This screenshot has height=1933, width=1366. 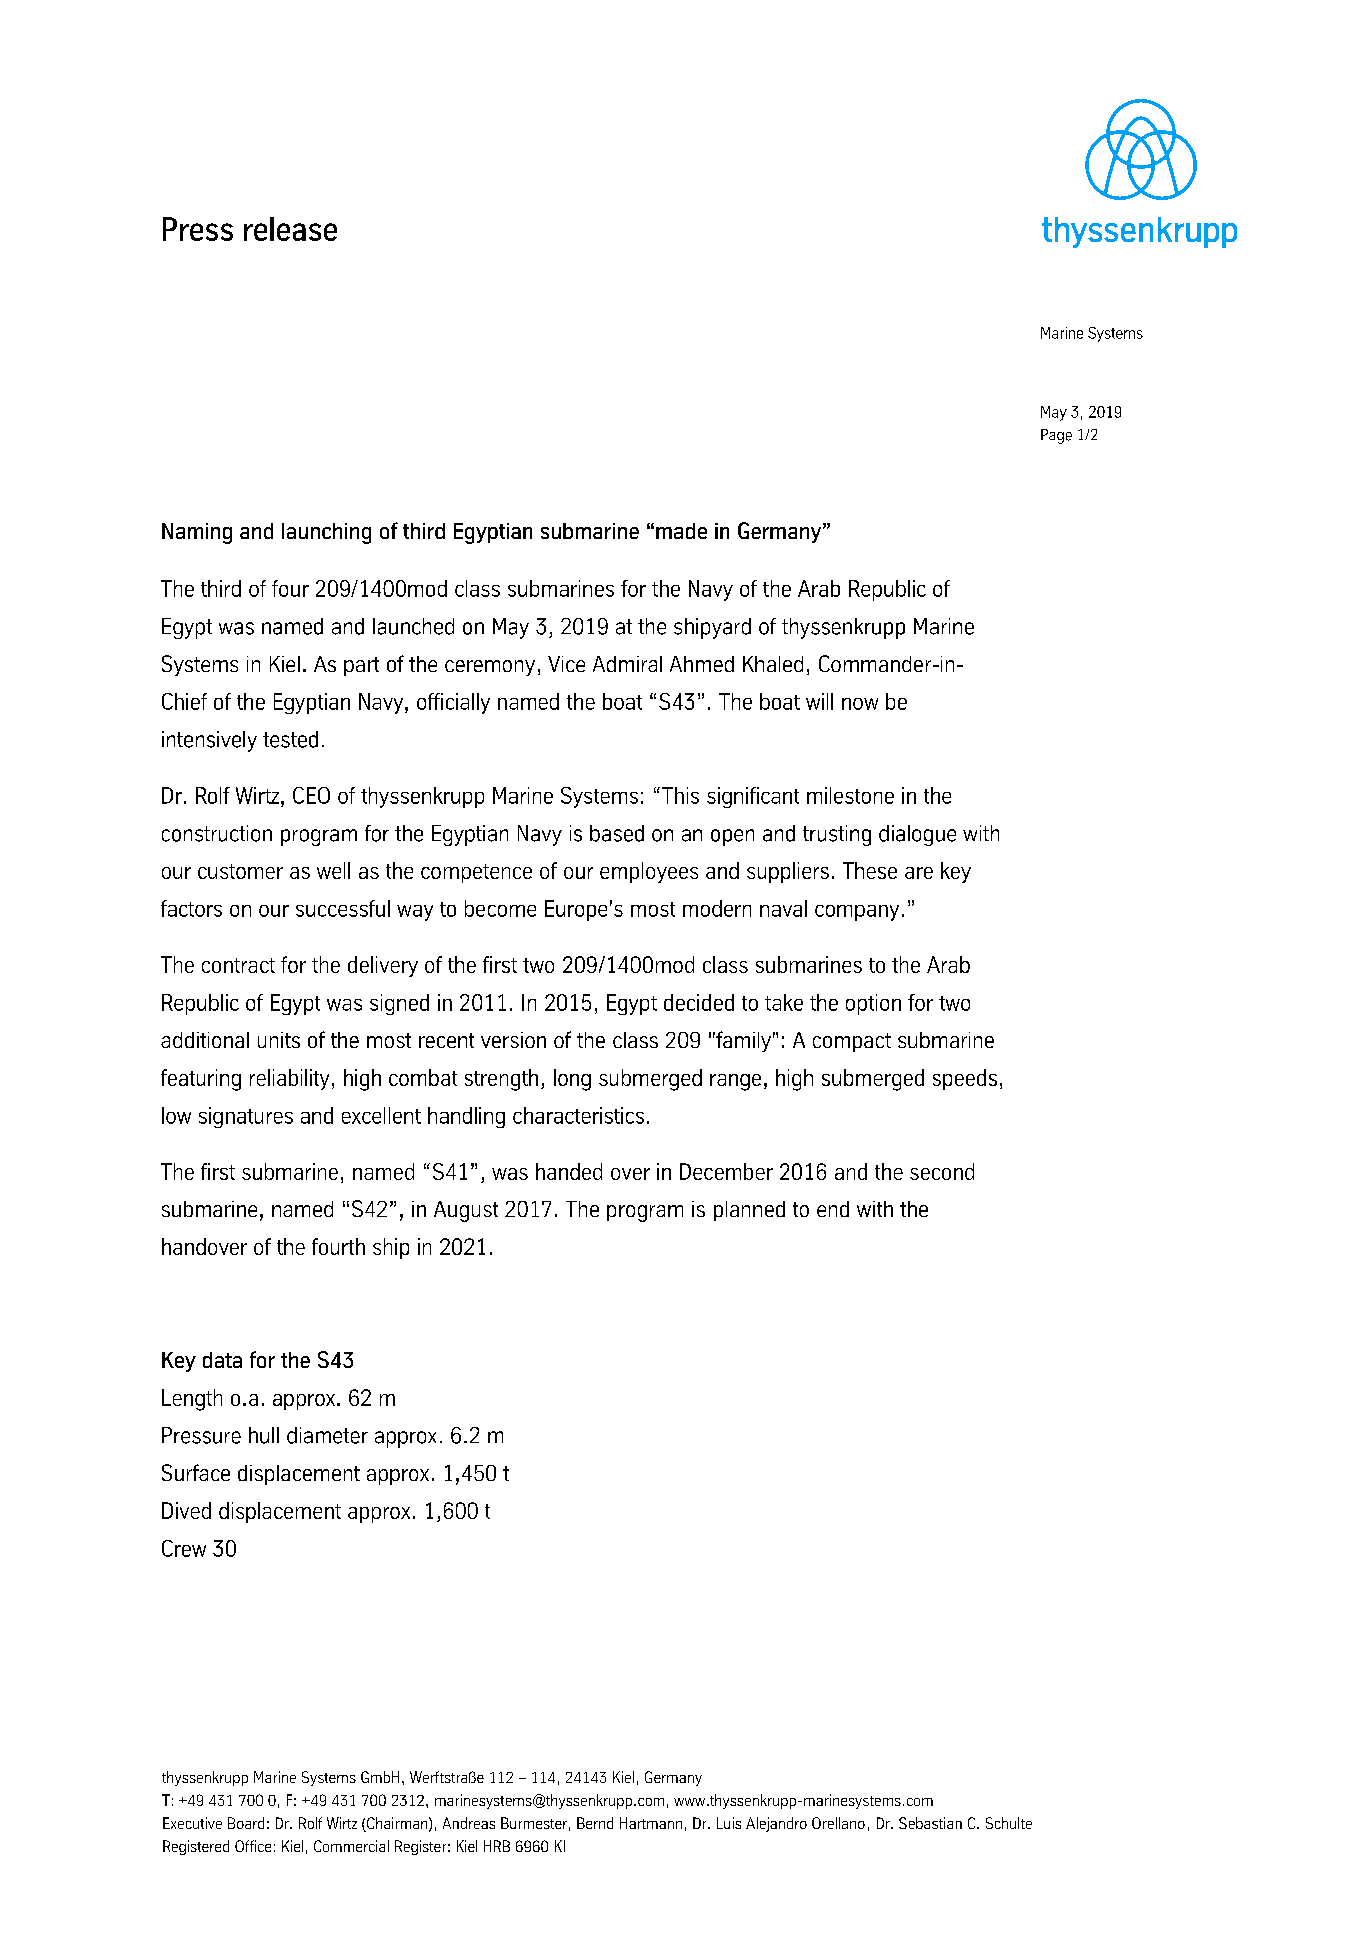 I want to click on are, so click(x=919, y=873).
